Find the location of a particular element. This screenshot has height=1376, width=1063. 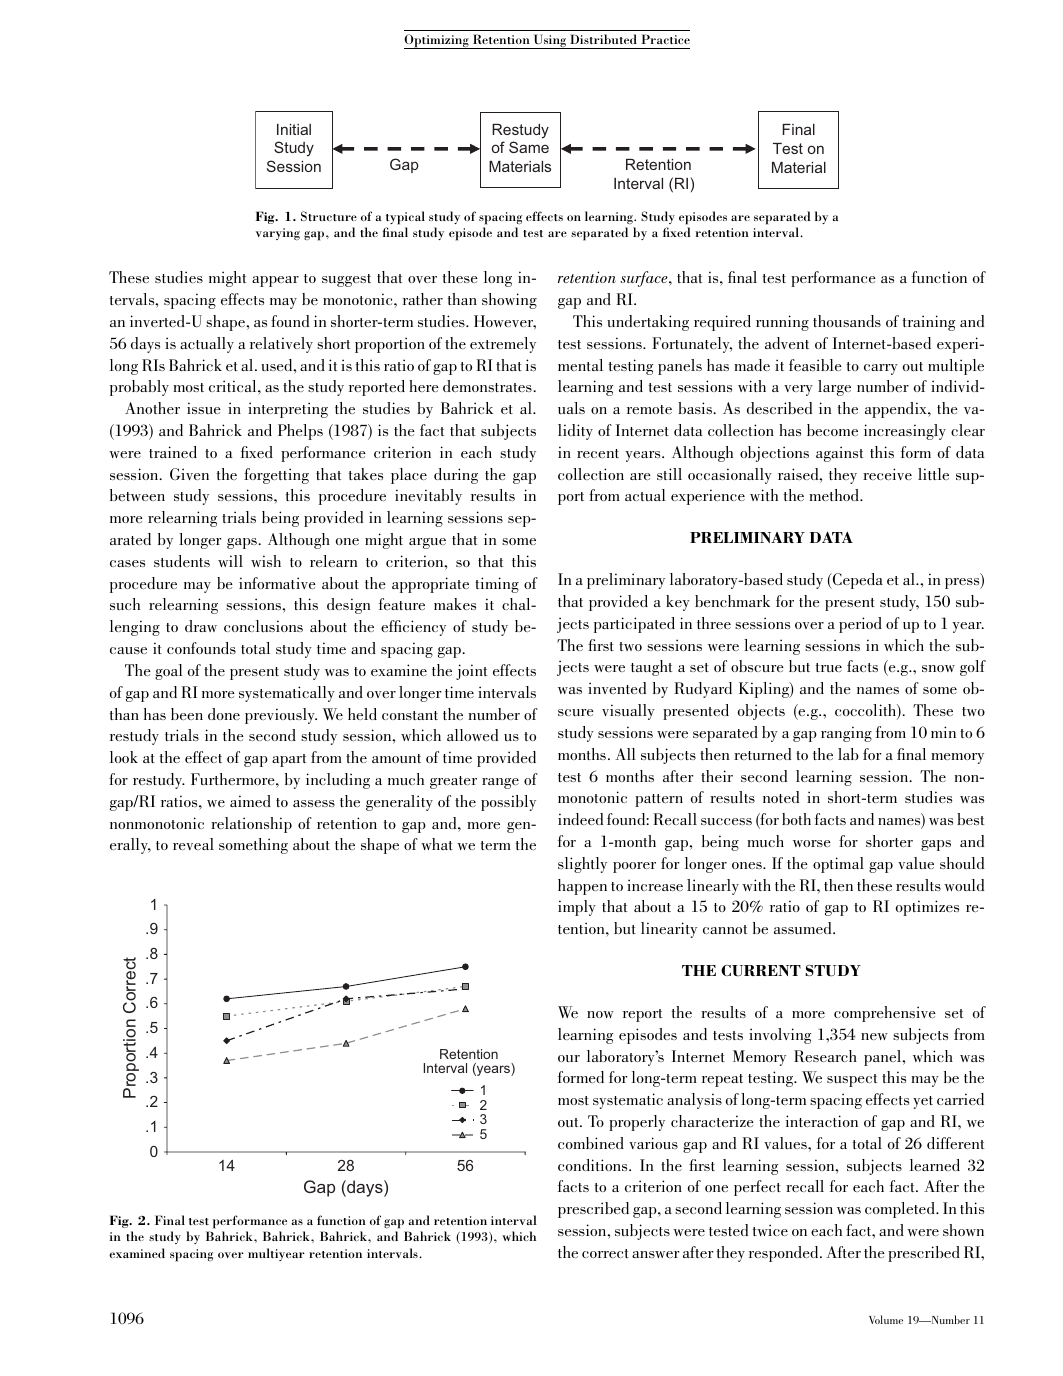

training is located at coordinates (929, 323).
